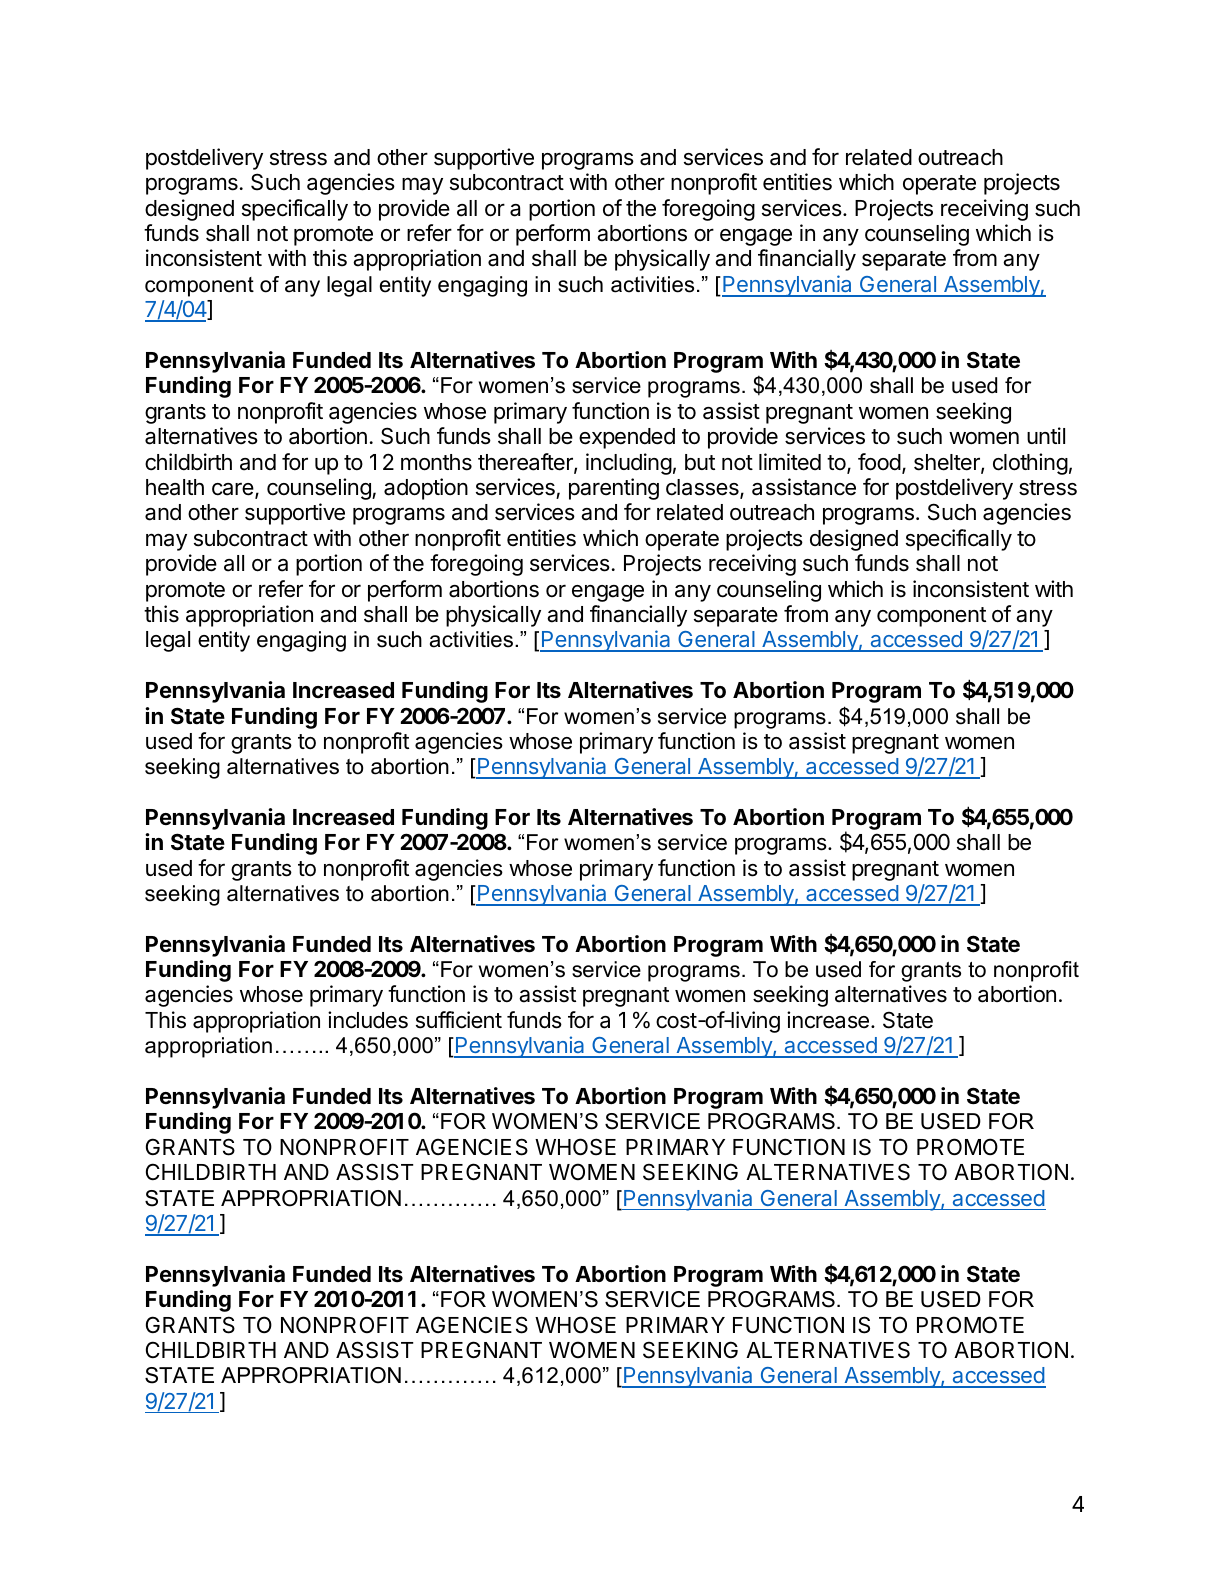  What do you see at coordinates (703, 488) in the screenshot?
I see `classes` at bounding box center [703, 488].
